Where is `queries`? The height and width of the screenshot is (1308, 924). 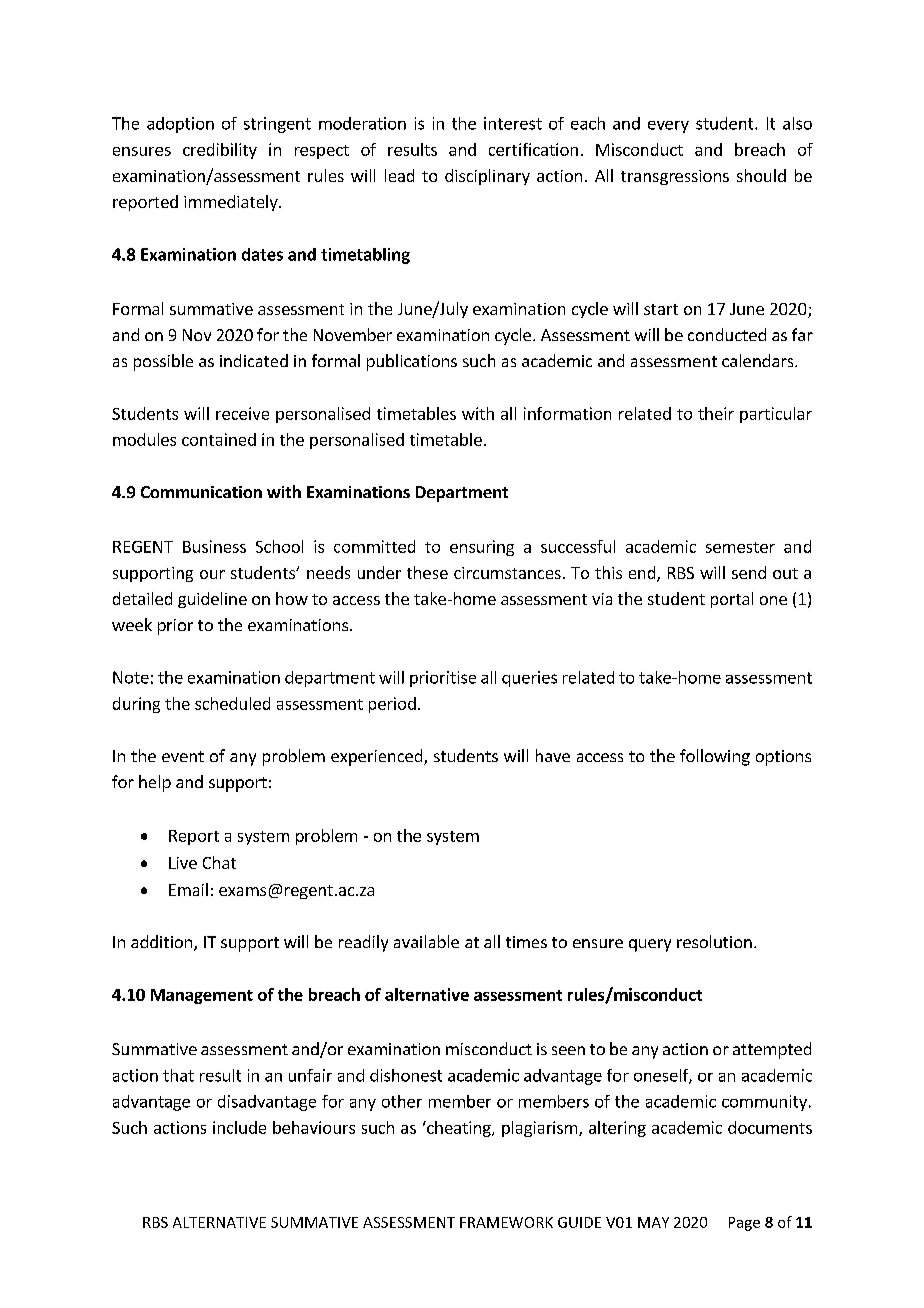
queries is located at coordinates (529, 679).
